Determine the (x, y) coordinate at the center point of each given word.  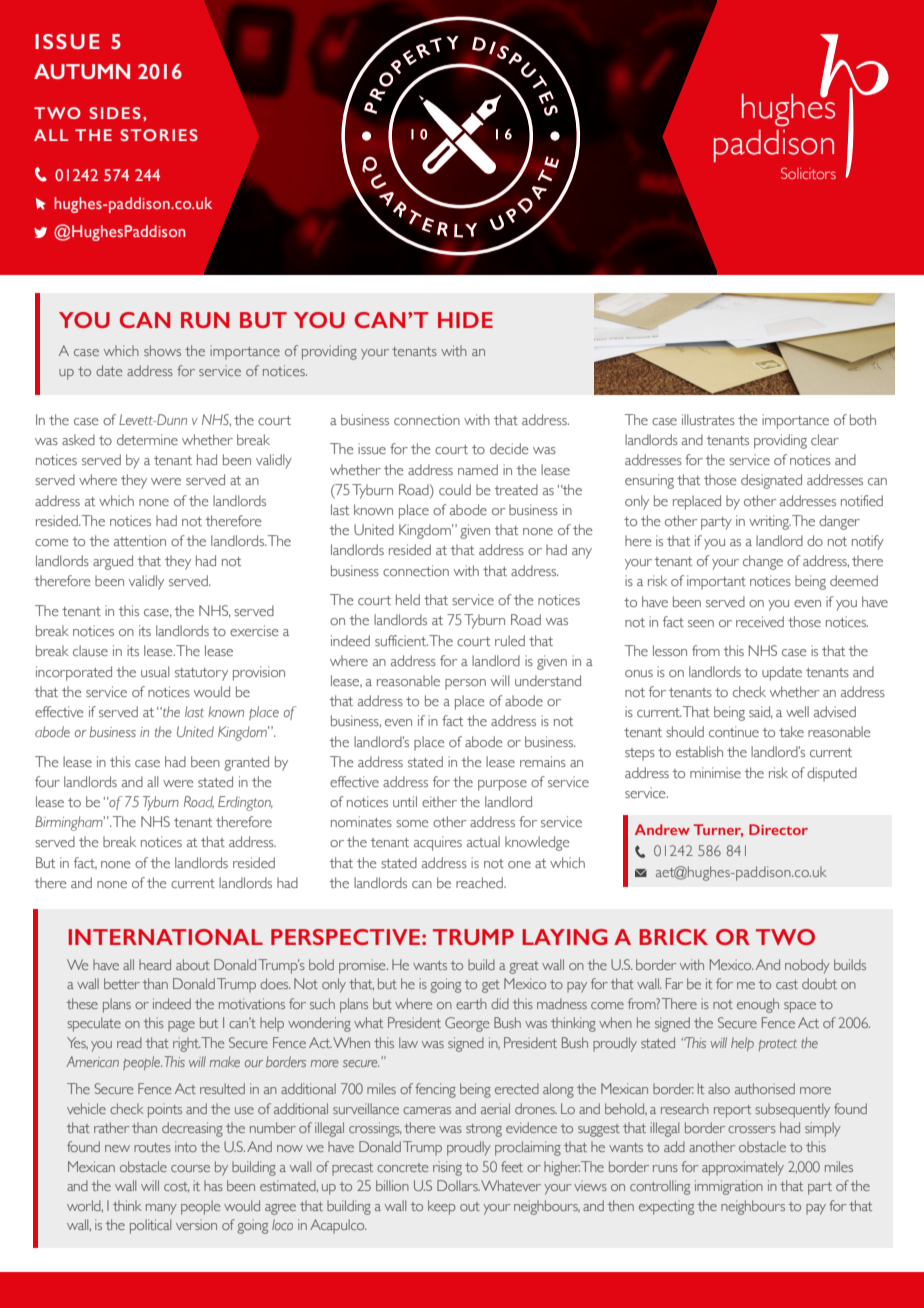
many (161, 1209)
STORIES (159, 135)
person (465, 684)
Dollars (458, 1185)
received (760, 621)
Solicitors (808, 173)
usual (155, 671)
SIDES (115, 113)
